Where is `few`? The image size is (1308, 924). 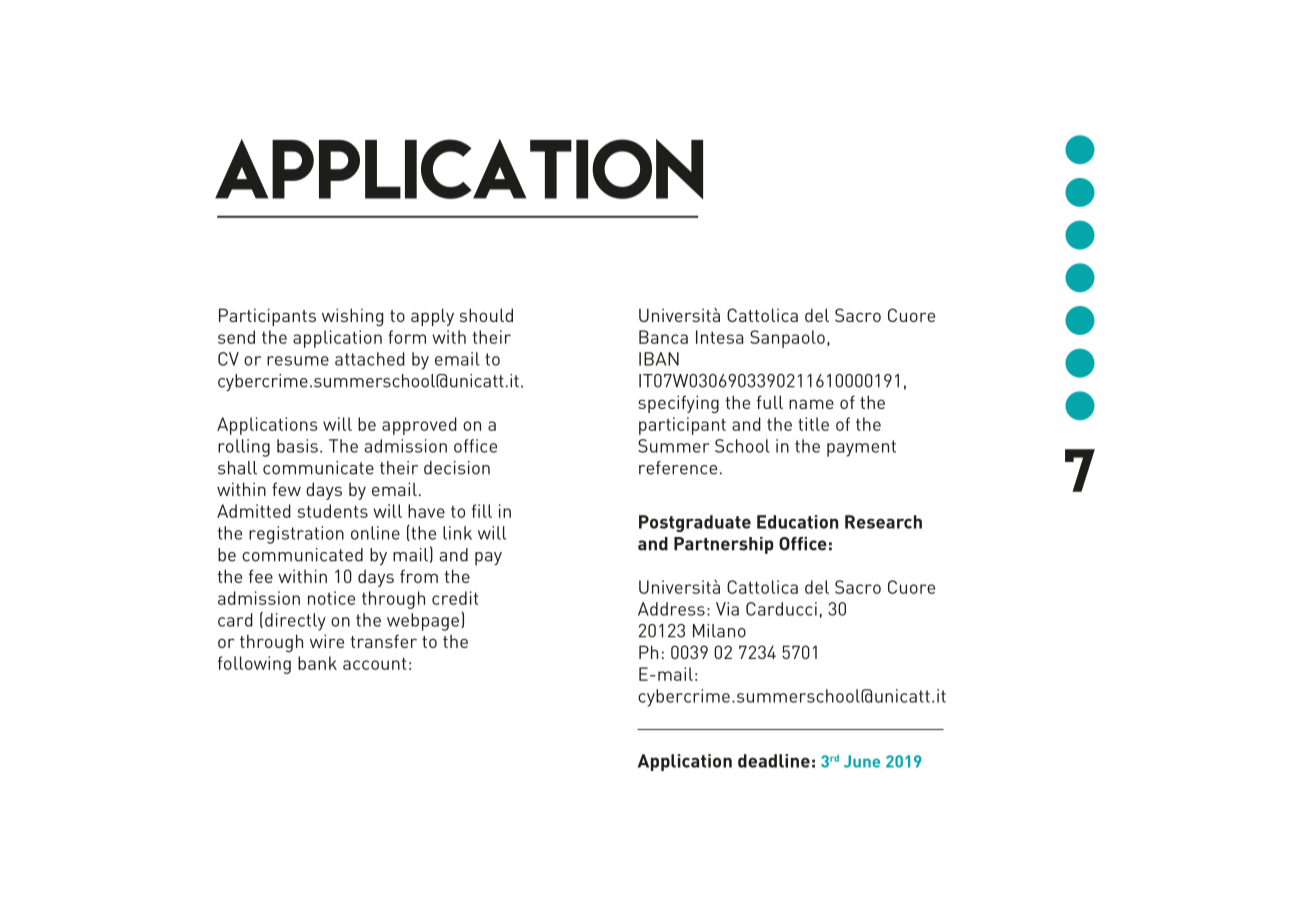
few is located at coordinates (286, 489).
